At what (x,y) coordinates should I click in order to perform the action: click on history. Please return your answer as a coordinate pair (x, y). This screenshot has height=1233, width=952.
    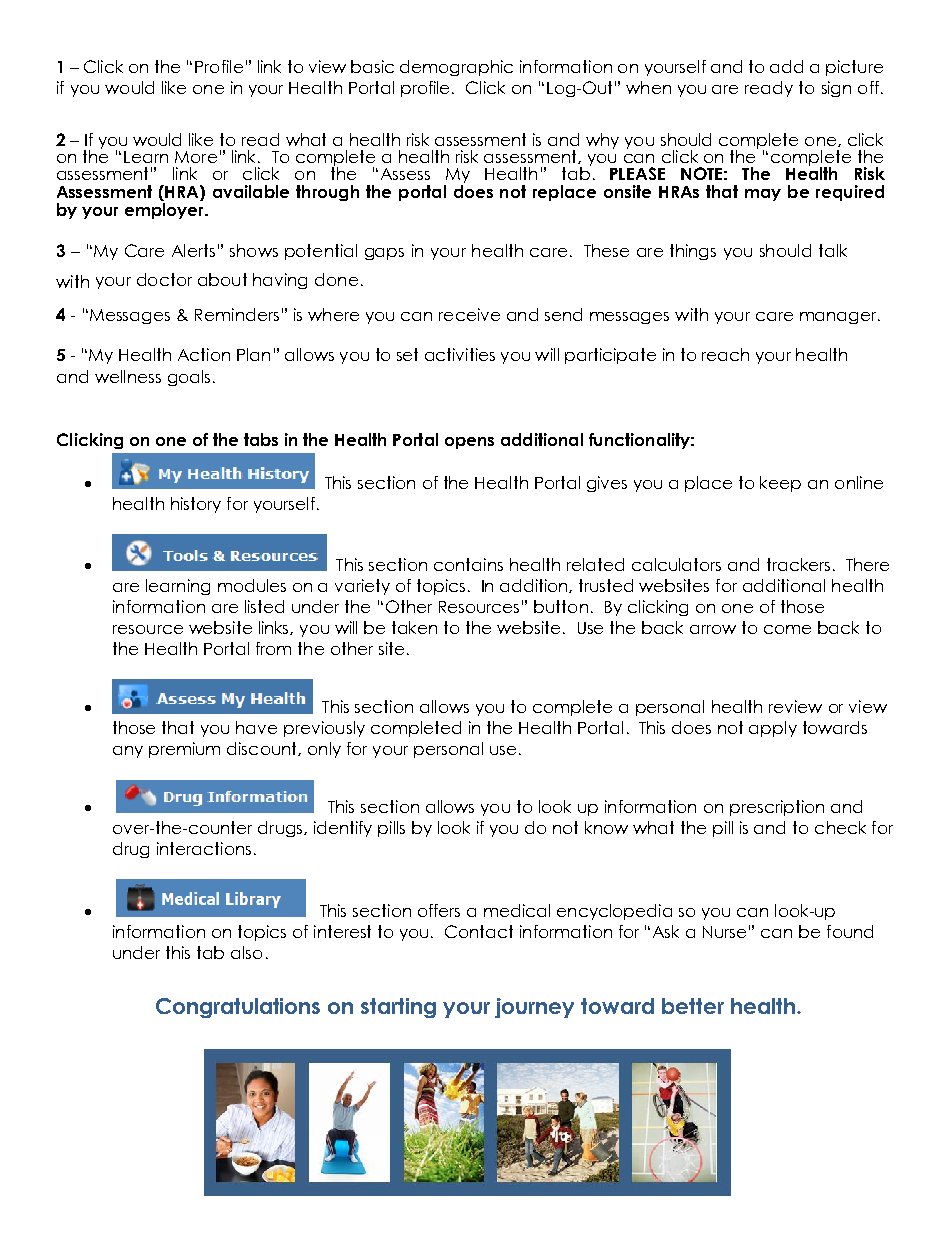
    Looking at the image, I should click on (196, 505).
